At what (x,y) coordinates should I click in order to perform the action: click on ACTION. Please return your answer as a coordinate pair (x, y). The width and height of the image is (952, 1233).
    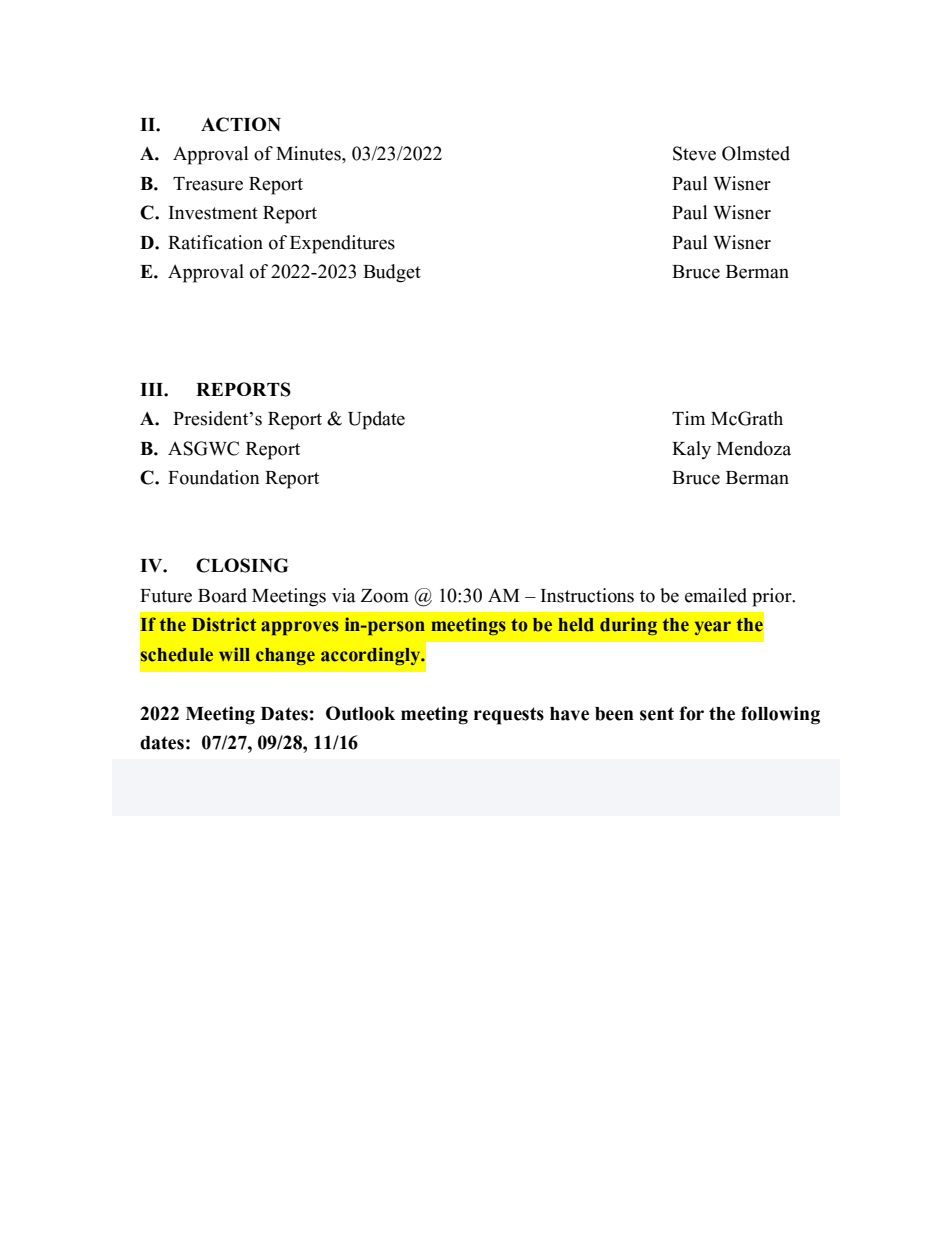
    Looking at the image, I should click on (241, 124).
